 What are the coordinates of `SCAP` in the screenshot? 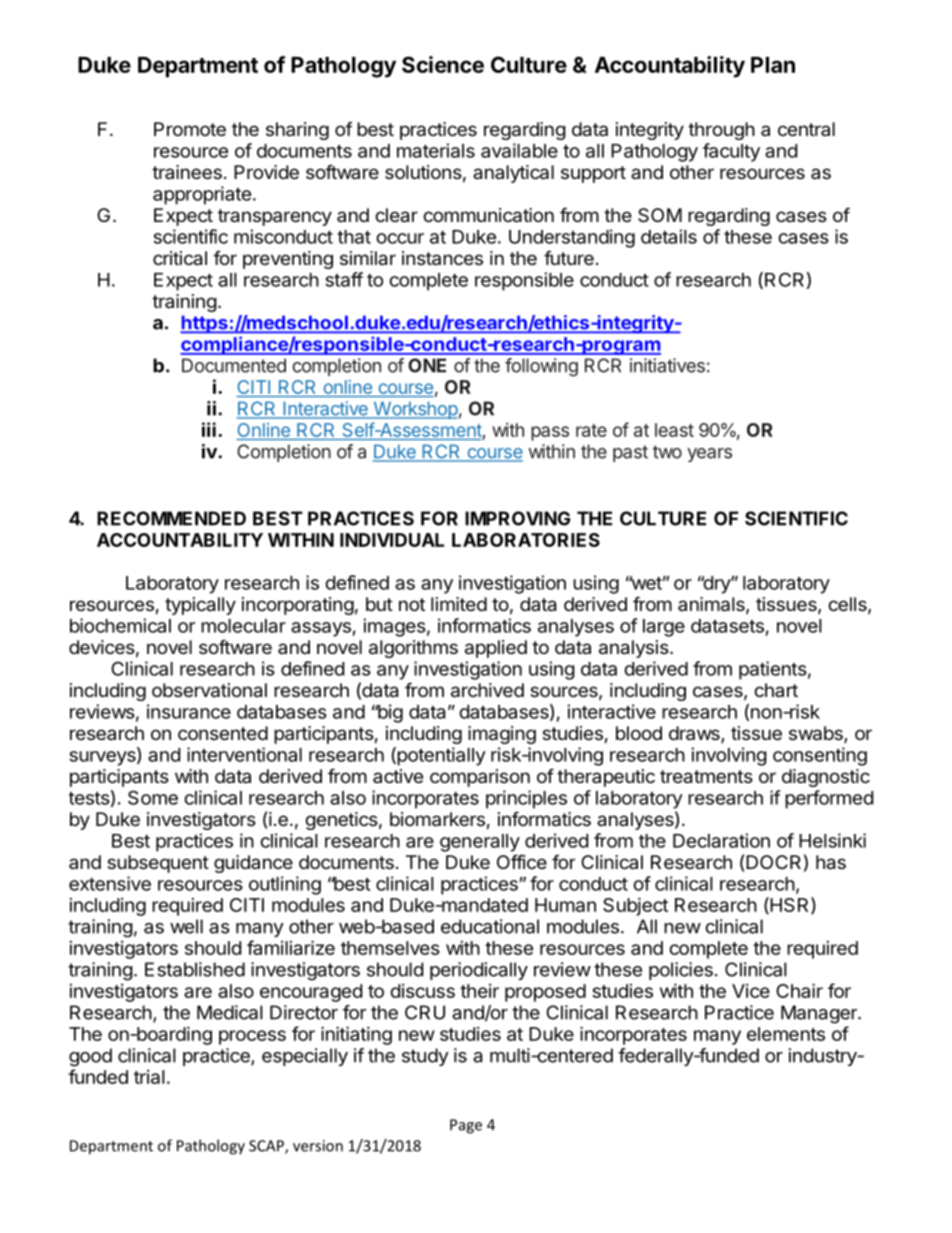 It's located at (267, 1147).
